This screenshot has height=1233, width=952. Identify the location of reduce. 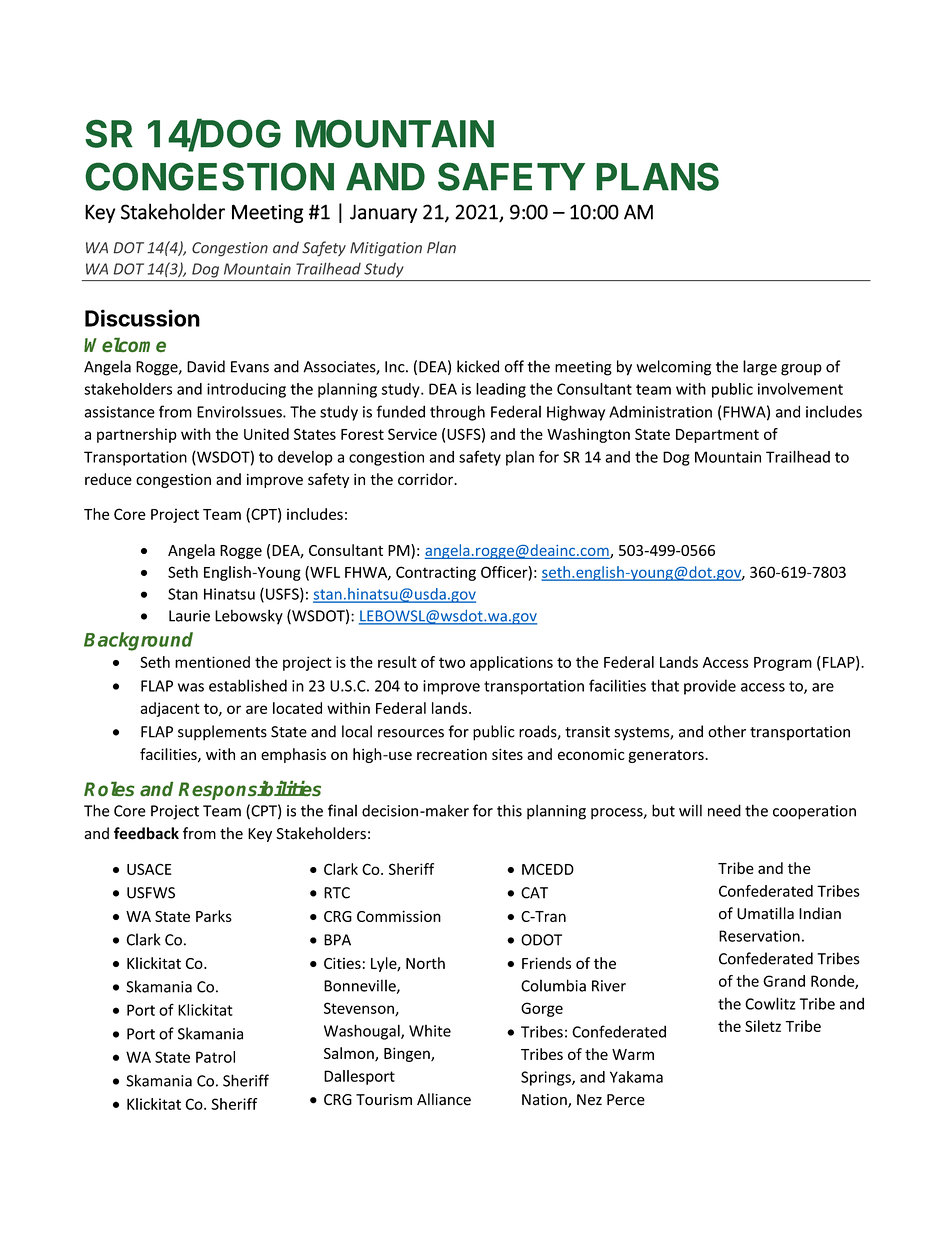
(108, 479).
